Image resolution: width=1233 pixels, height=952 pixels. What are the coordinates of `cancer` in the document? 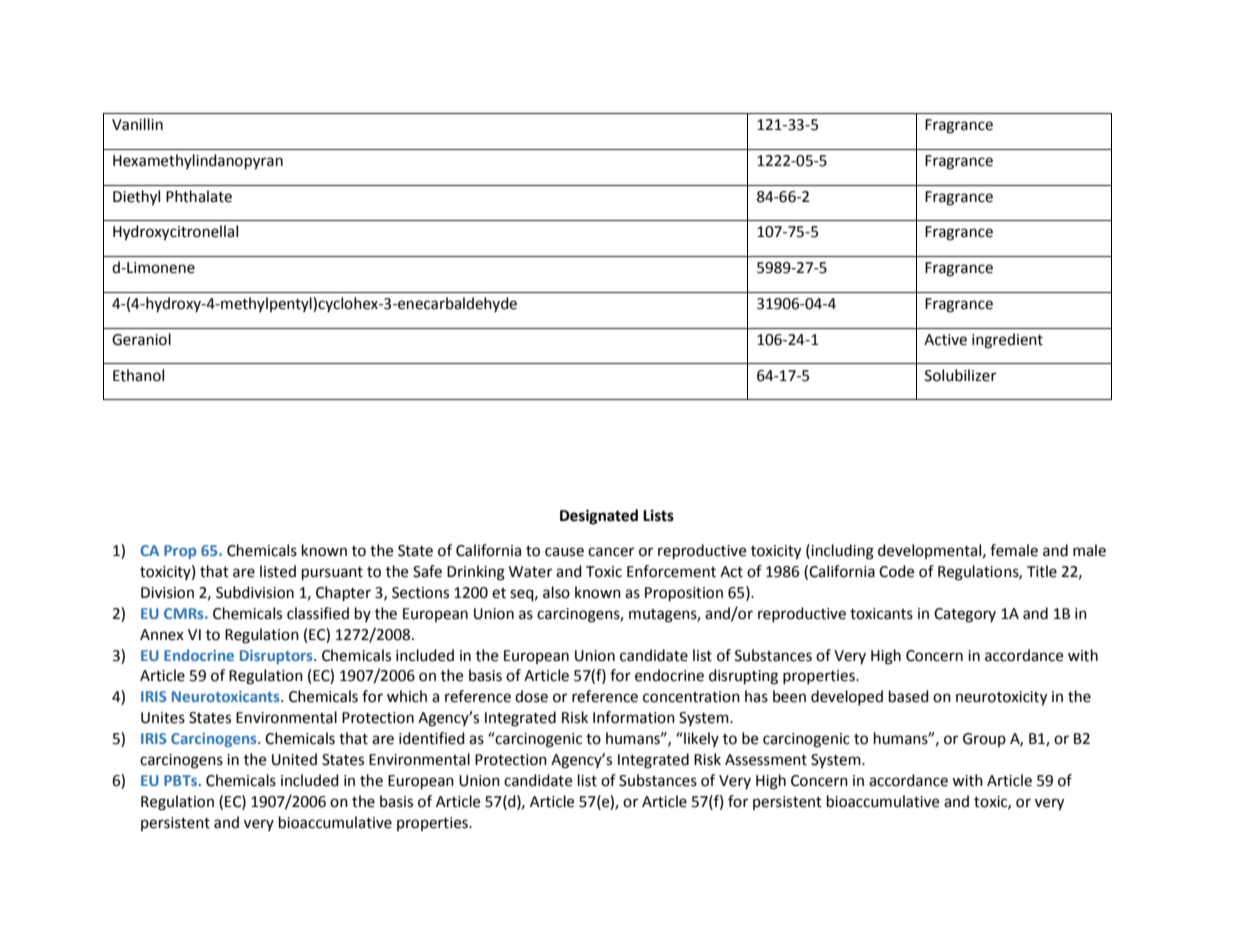 It's located at (611, 552).
